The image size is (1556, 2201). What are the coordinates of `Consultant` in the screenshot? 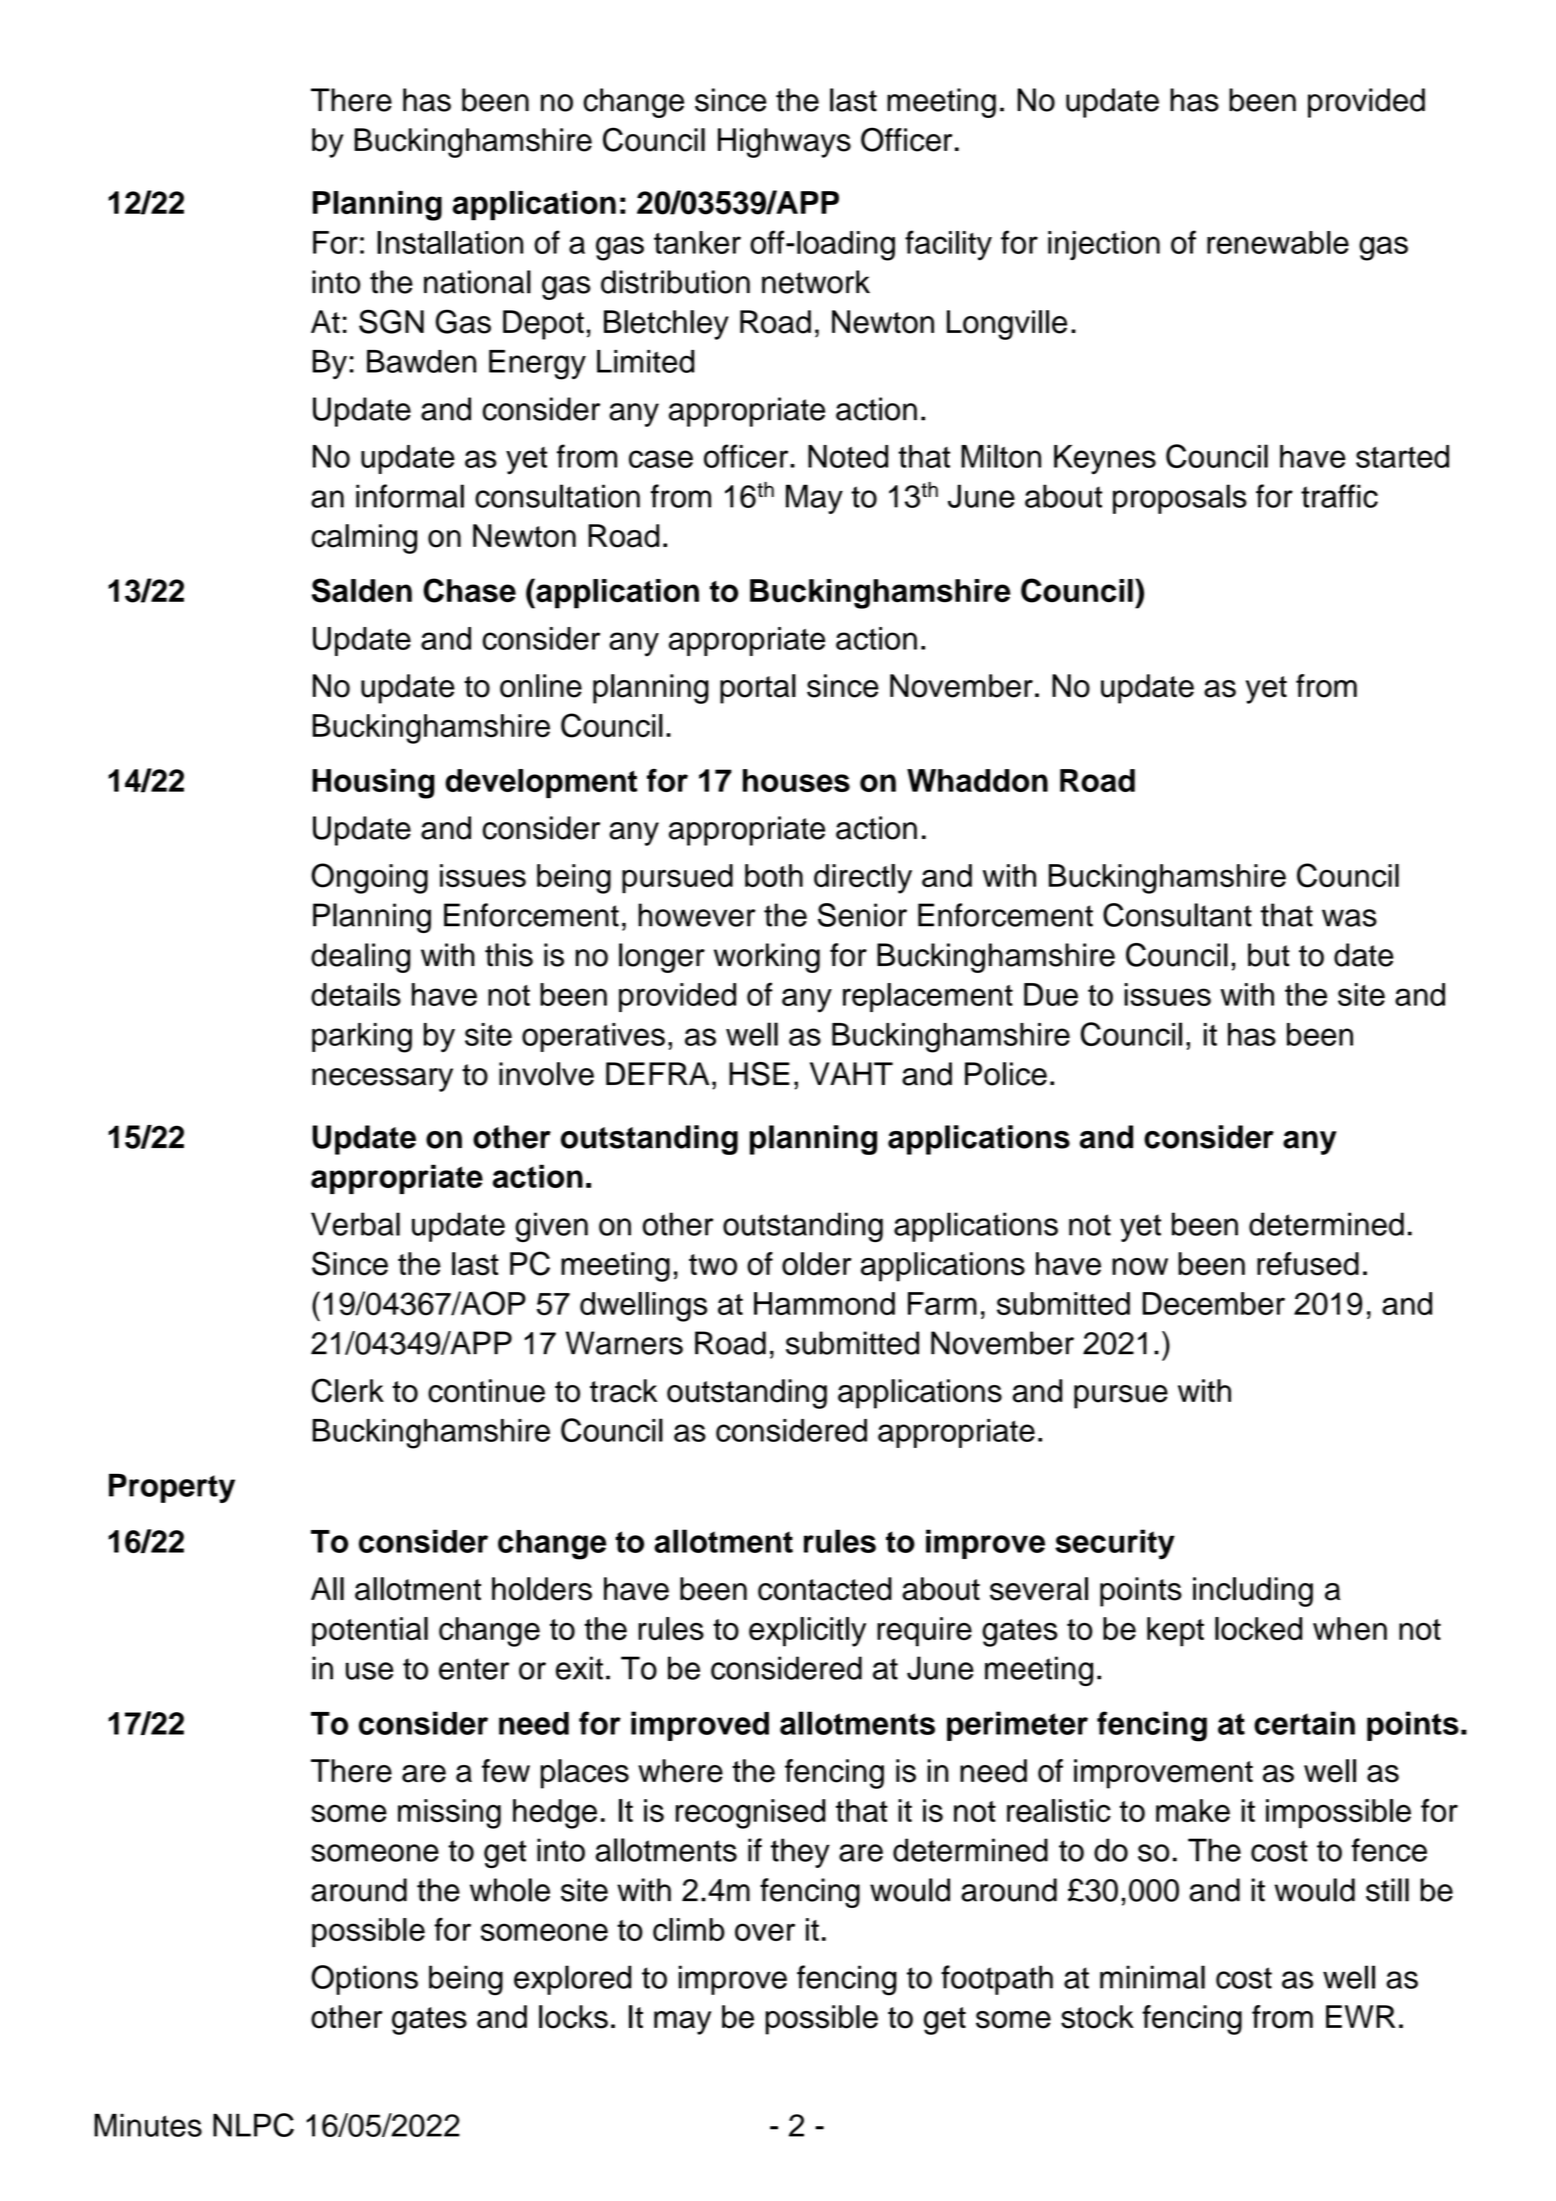 It's located at (1177, 915).
